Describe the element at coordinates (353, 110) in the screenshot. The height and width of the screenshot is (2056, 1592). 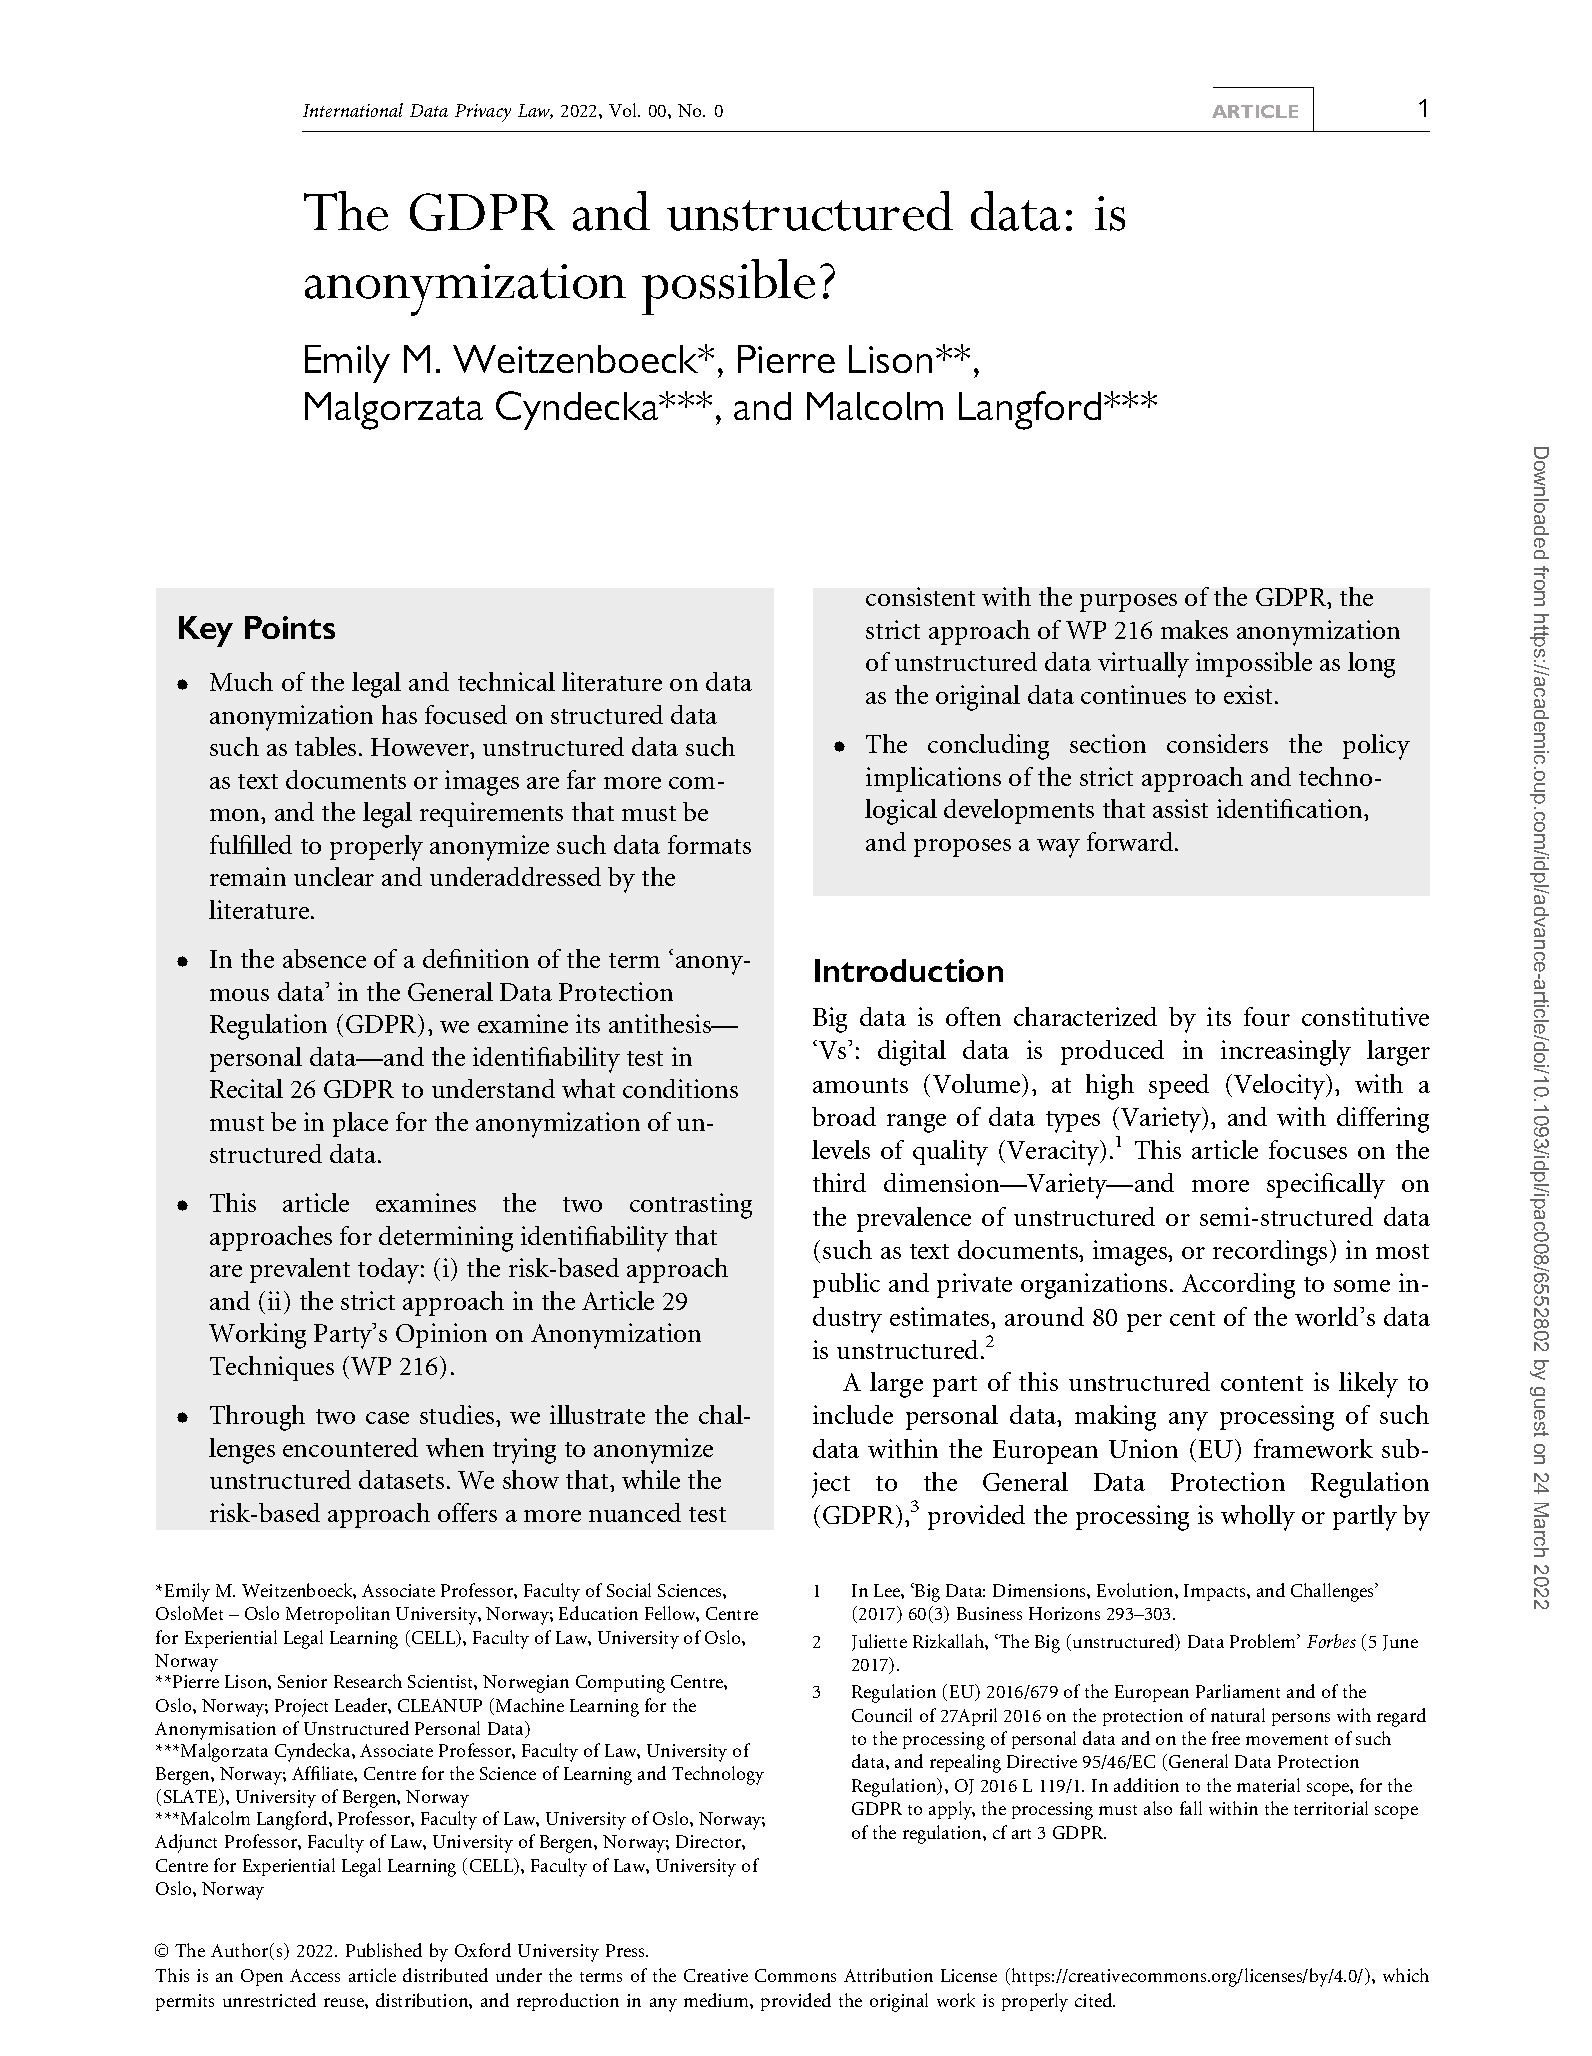
I see `International` at that location.
